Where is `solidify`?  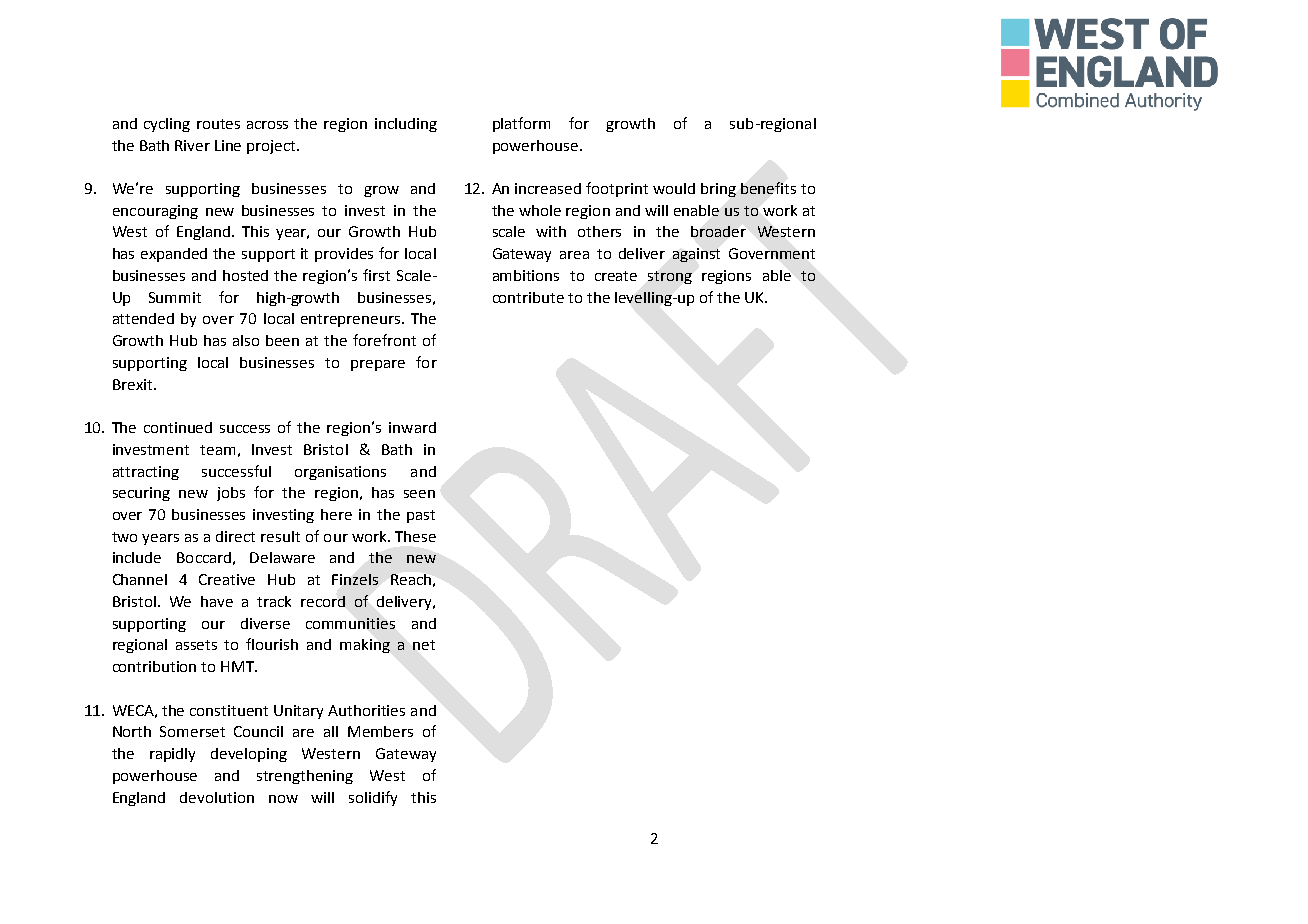
solidify is located at coordinates (373, 798).
